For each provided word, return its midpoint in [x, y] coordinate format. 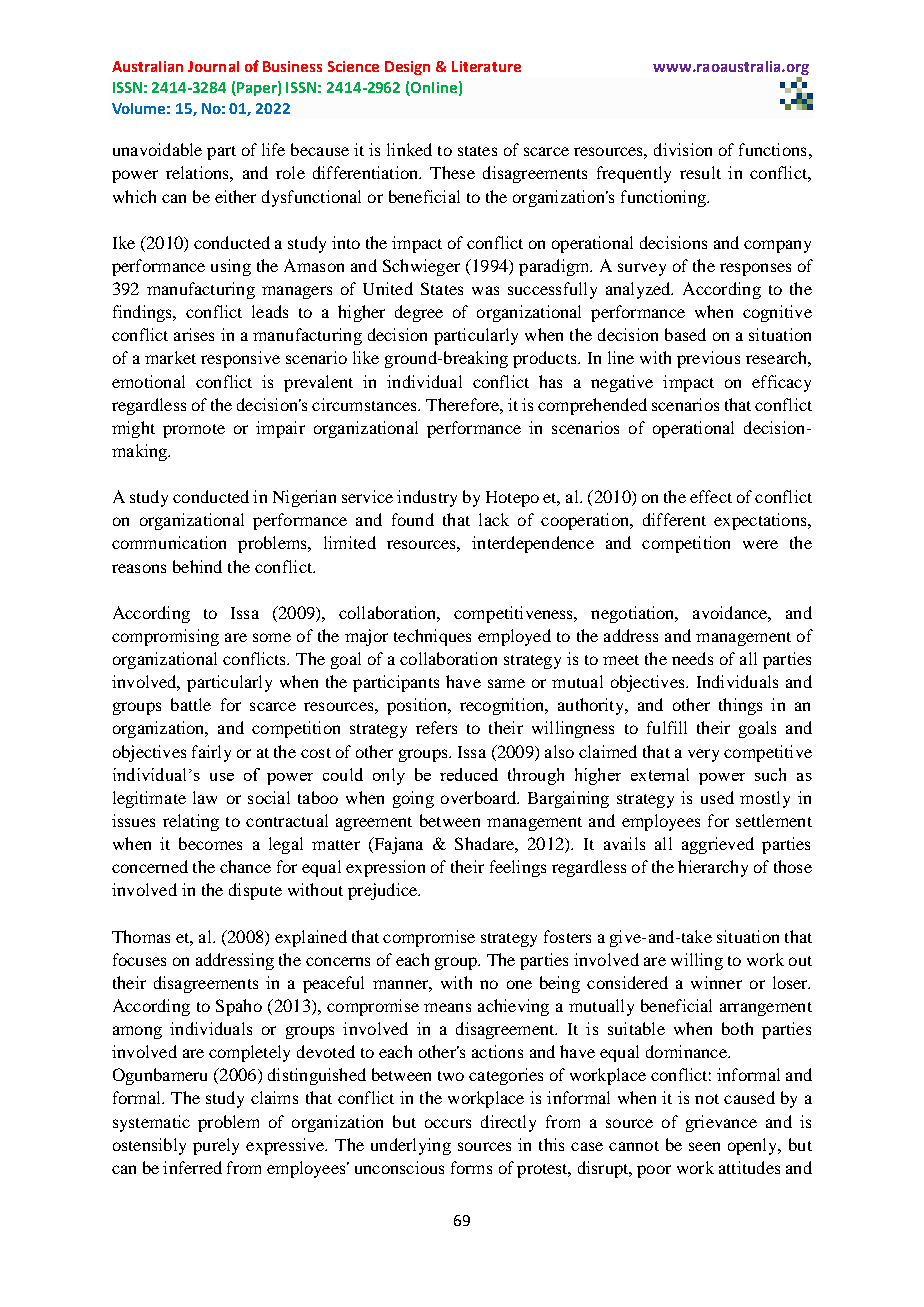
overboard [479, 797]
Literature [486, 66]
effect [711, 496]
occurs [448, 1123]
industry [427, 498]
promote [194, 431]
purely [216, 1146]
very [703, 755]
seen [704, 1146]
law [205, 797]
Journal [213, 66]
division [683, 149]
